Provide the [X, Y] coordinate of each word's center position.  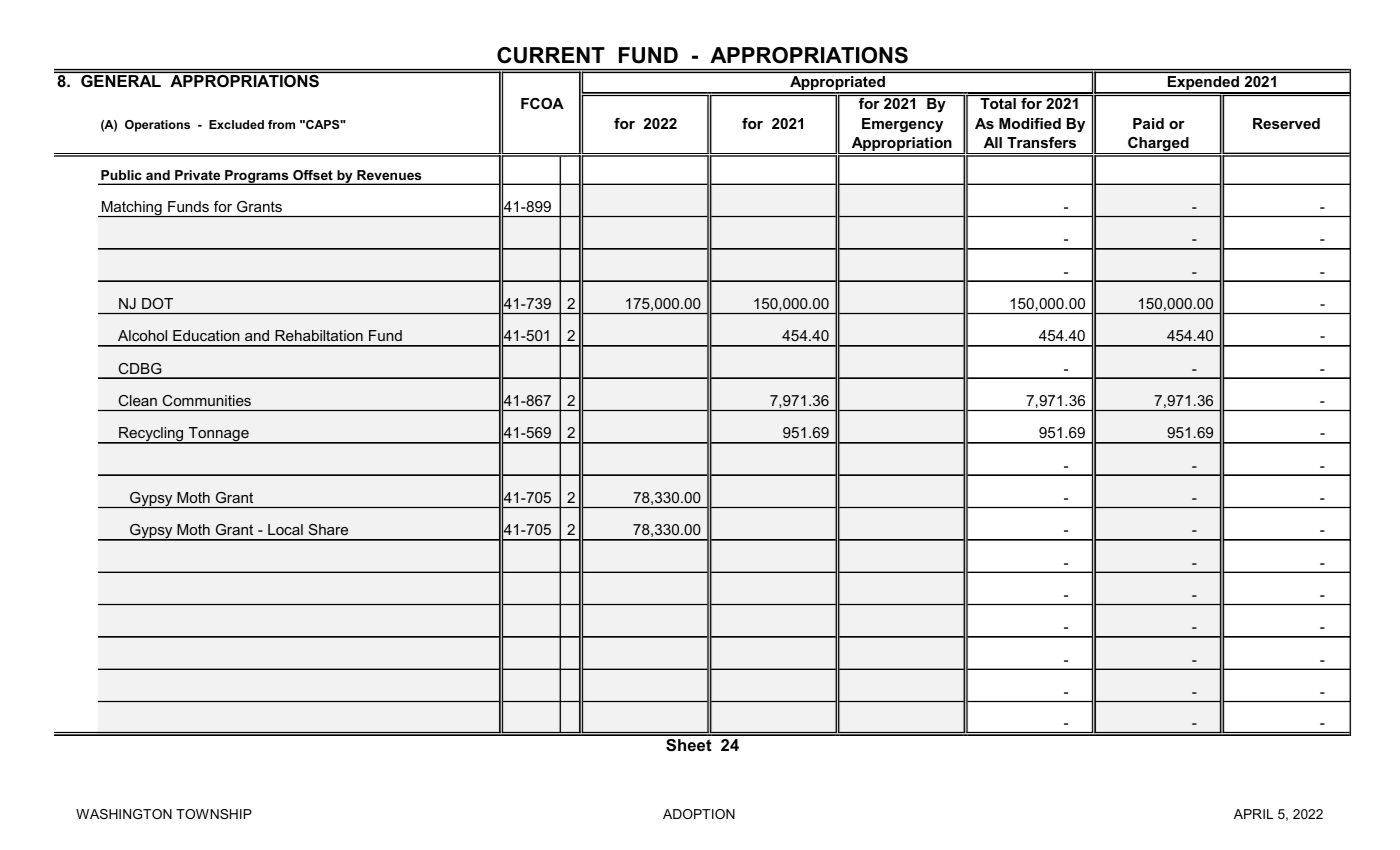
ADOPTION [699, 814]
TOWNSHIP [214, 814]
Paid [1148, 123]
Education [206, 335]
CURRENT [551, 55]
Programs [257, 177]
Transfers [1041, 142]
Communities [207, 400]
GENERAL [121, 81]
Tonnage [218, 435]
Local [285, 529]
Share [328, 529]
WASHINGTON [124, 814]
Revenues [389, 175]
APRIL [1253, 814]
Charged [1158, 145]
